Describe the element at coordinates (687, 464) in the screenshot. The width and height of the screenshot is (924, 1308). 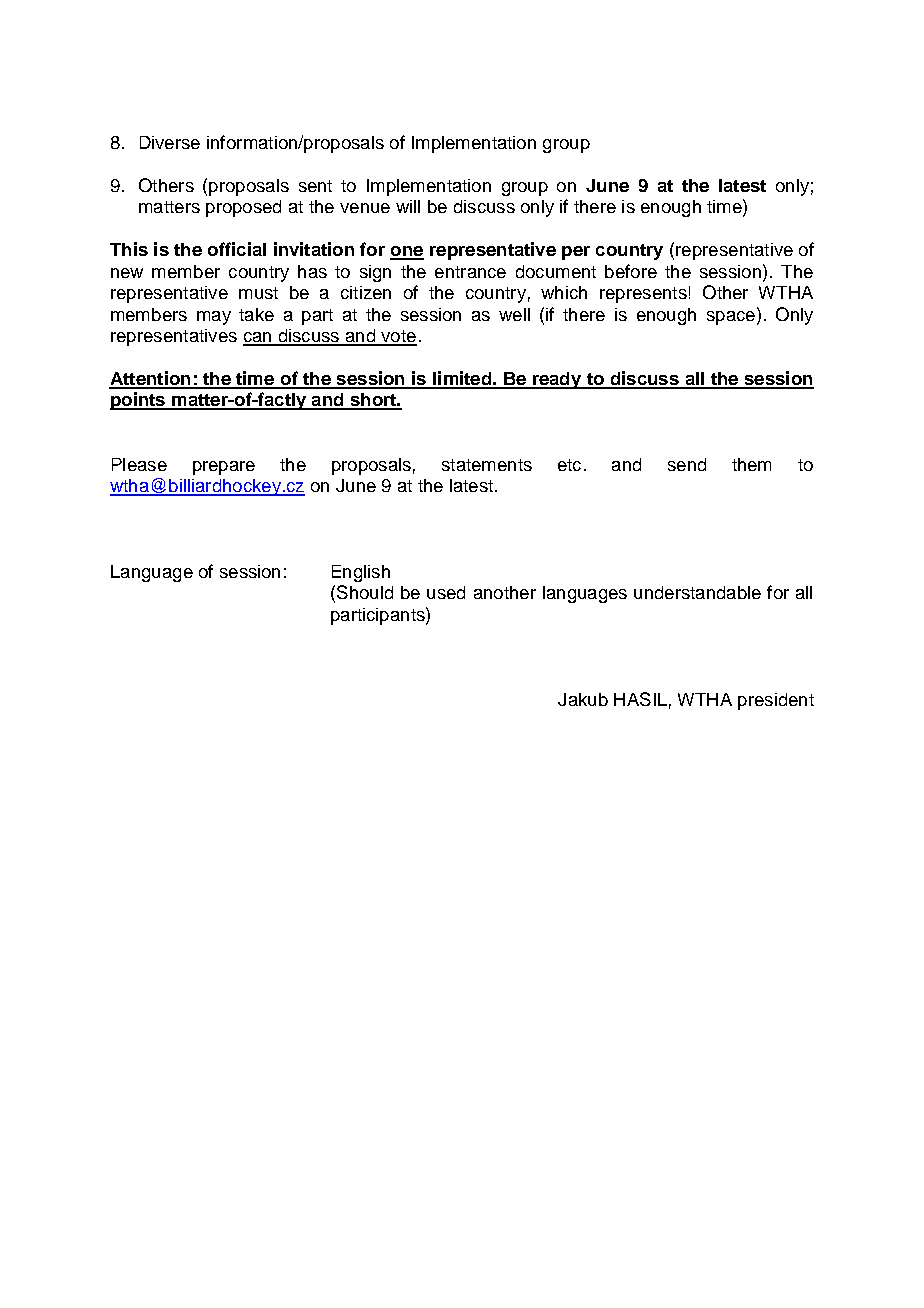
I see `send` at that location.
